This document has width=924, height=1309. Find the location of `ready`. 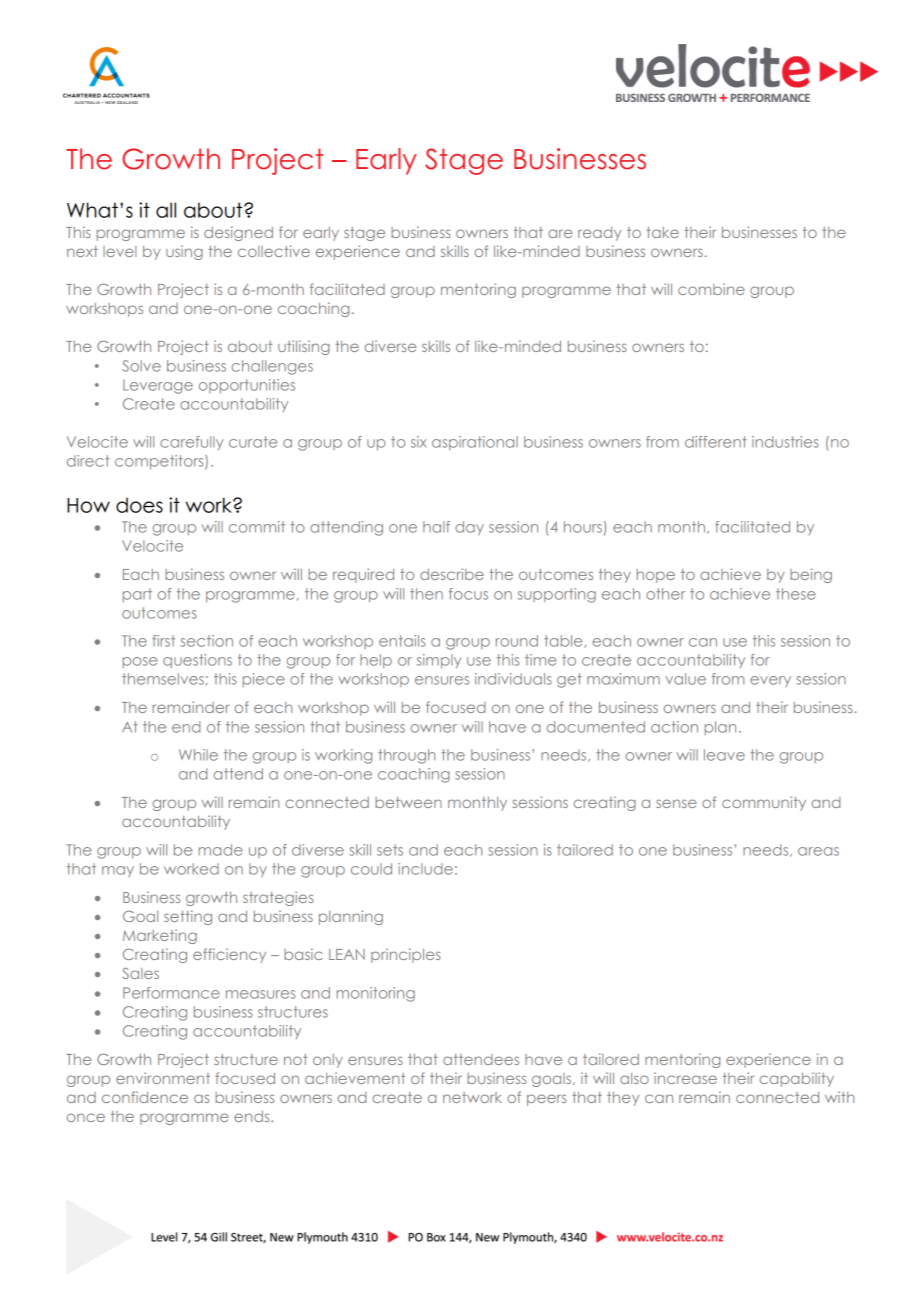

ready is located at coordinates (599, 234).
